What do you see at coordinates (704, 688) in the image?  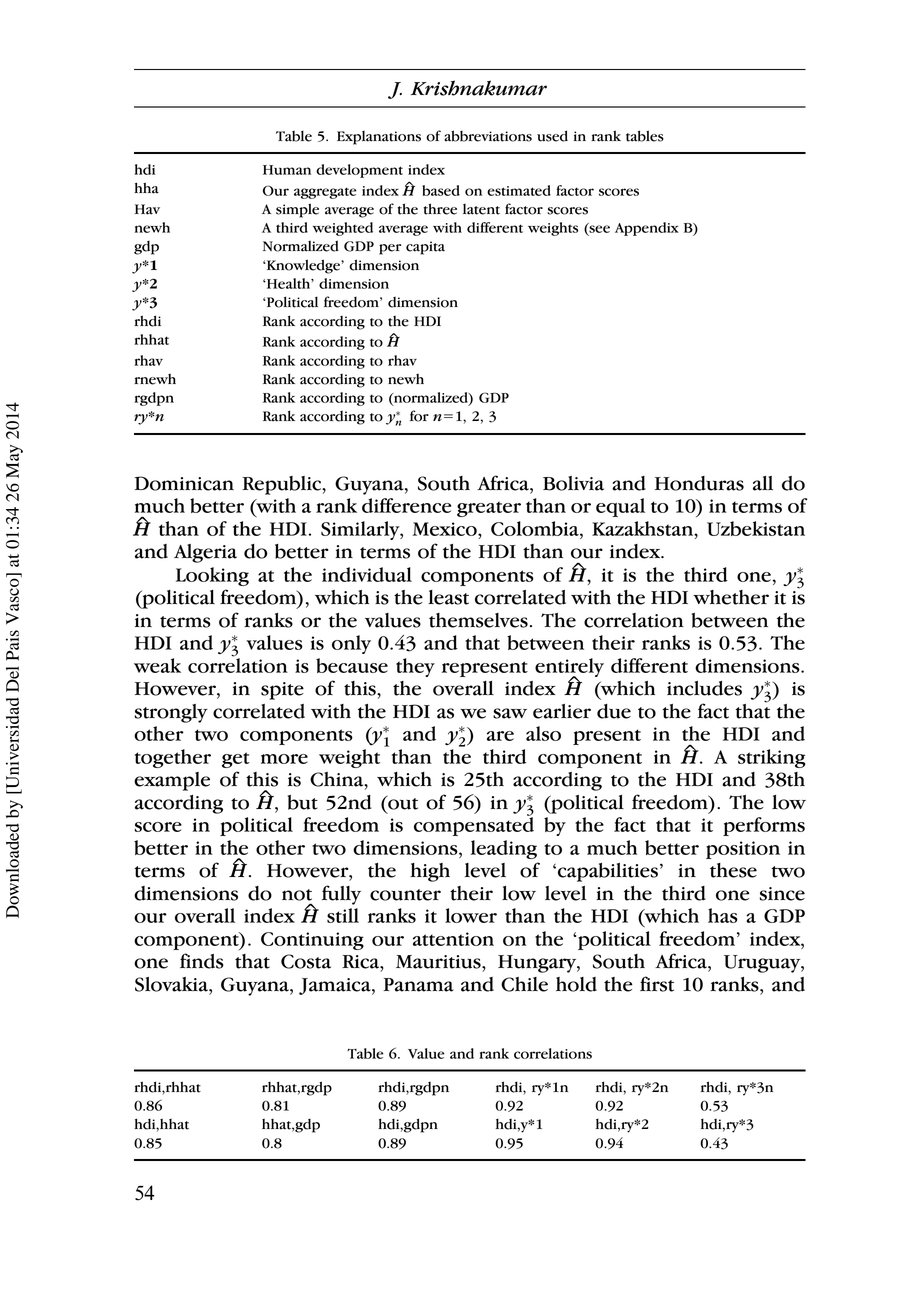 I see `includes` at bounding box center [704, 688].
